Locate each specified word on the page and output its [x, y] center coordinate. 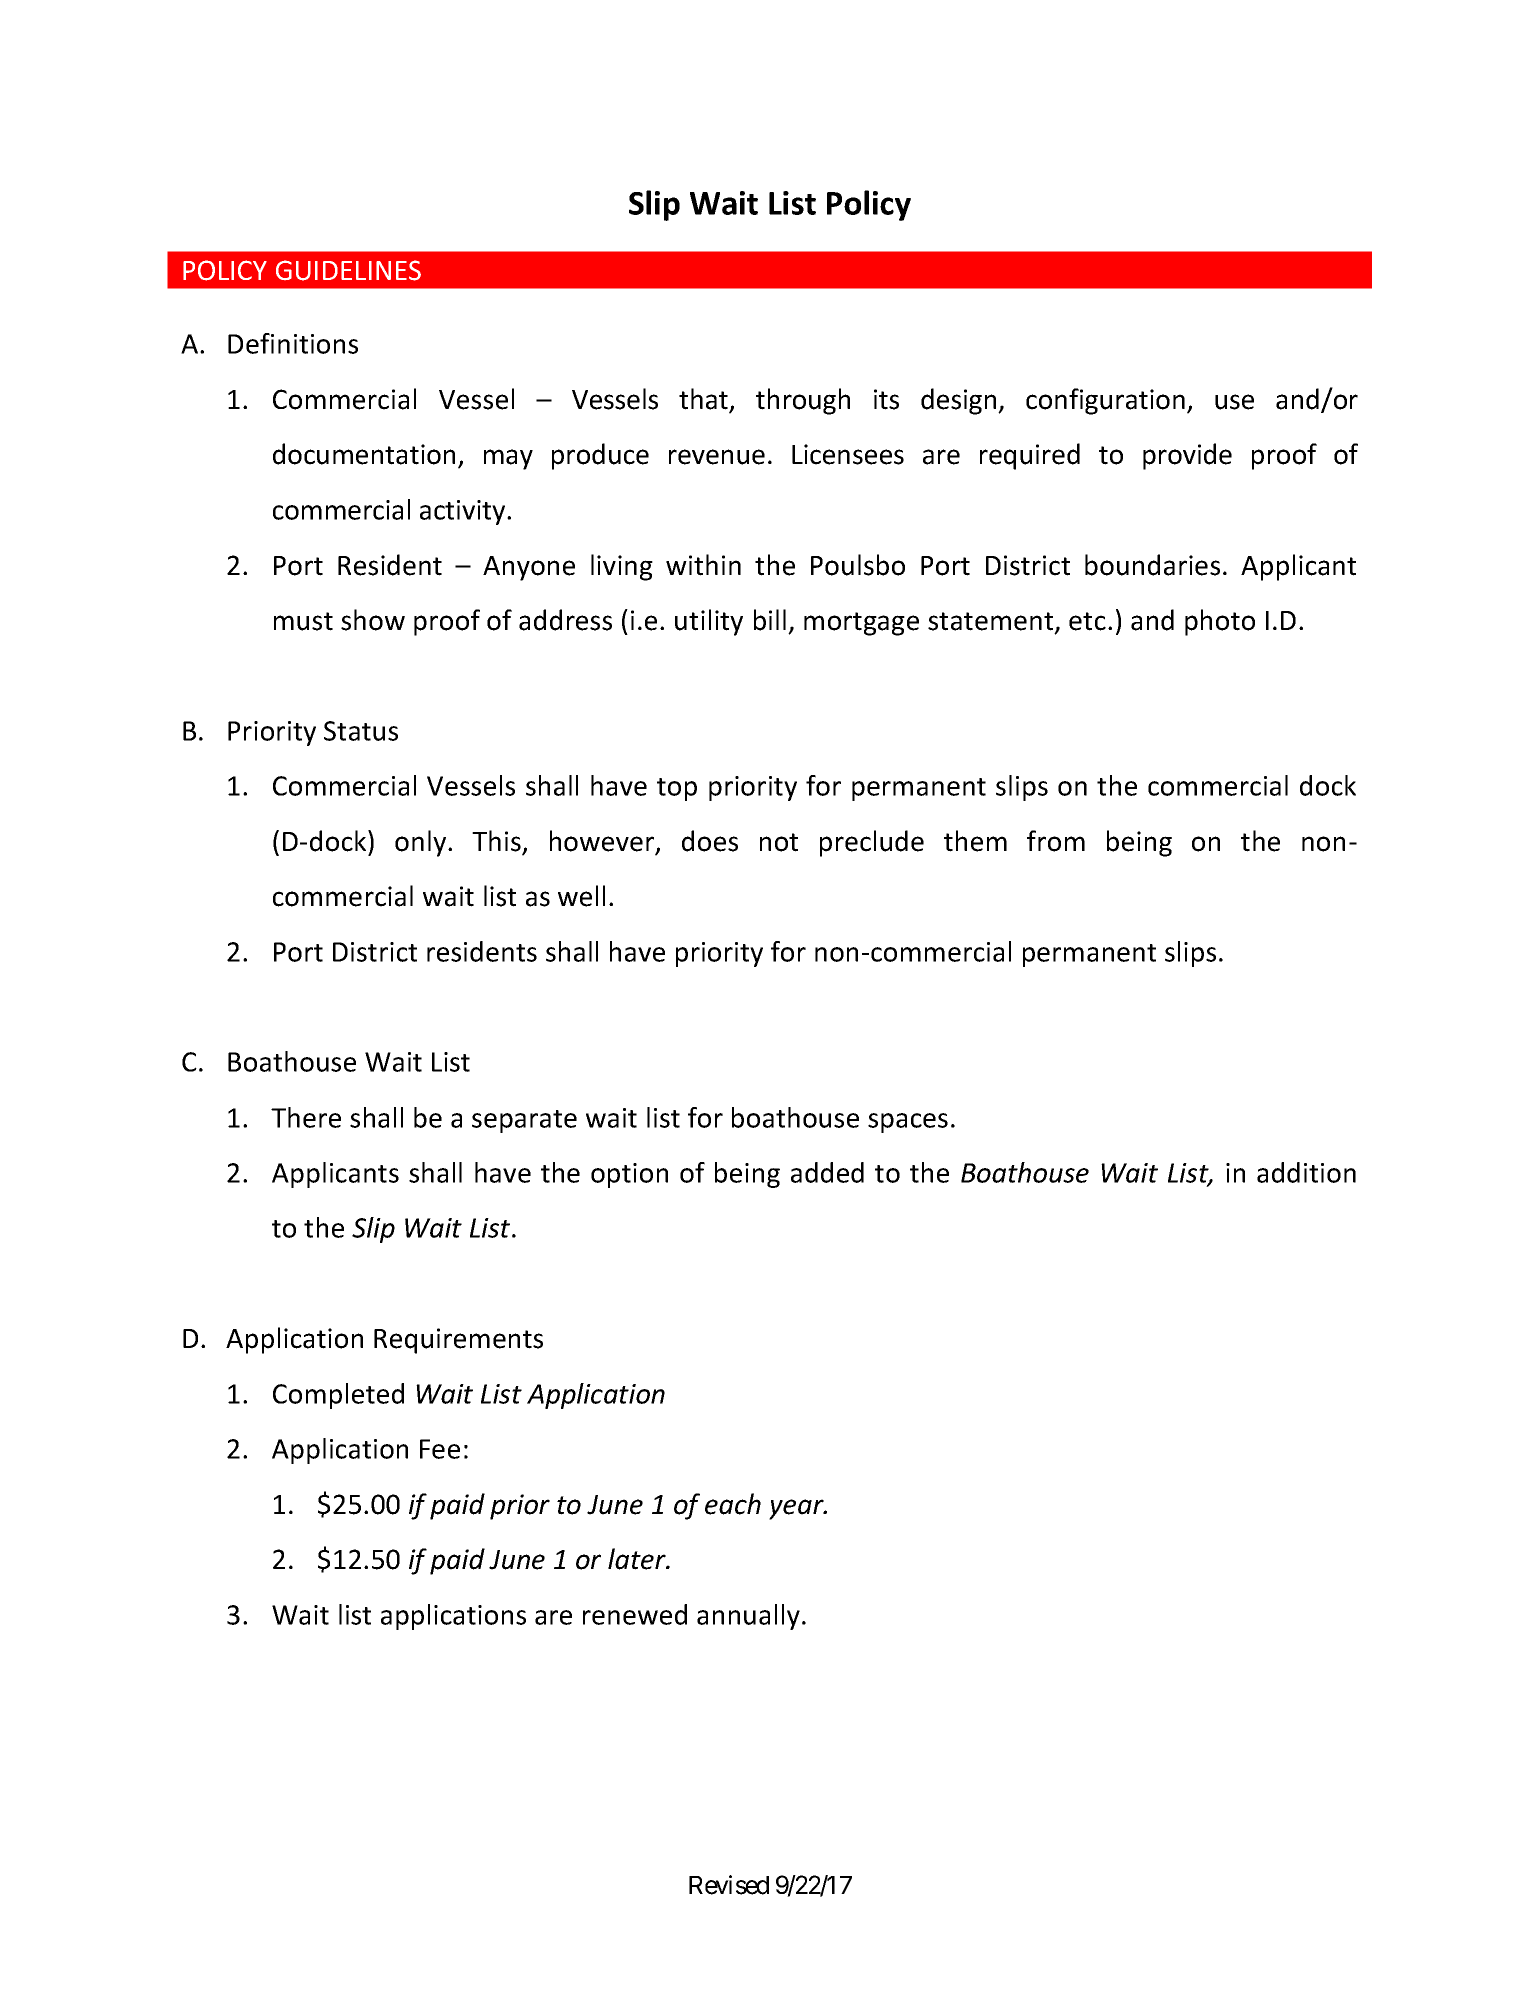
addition [1306, 1172]
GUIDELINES [348, 270]
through [803, 401]
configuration [1105, 401]
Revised [729, 1885]
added [827, 1172]
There [306, 1117]
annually [748, 1617]
